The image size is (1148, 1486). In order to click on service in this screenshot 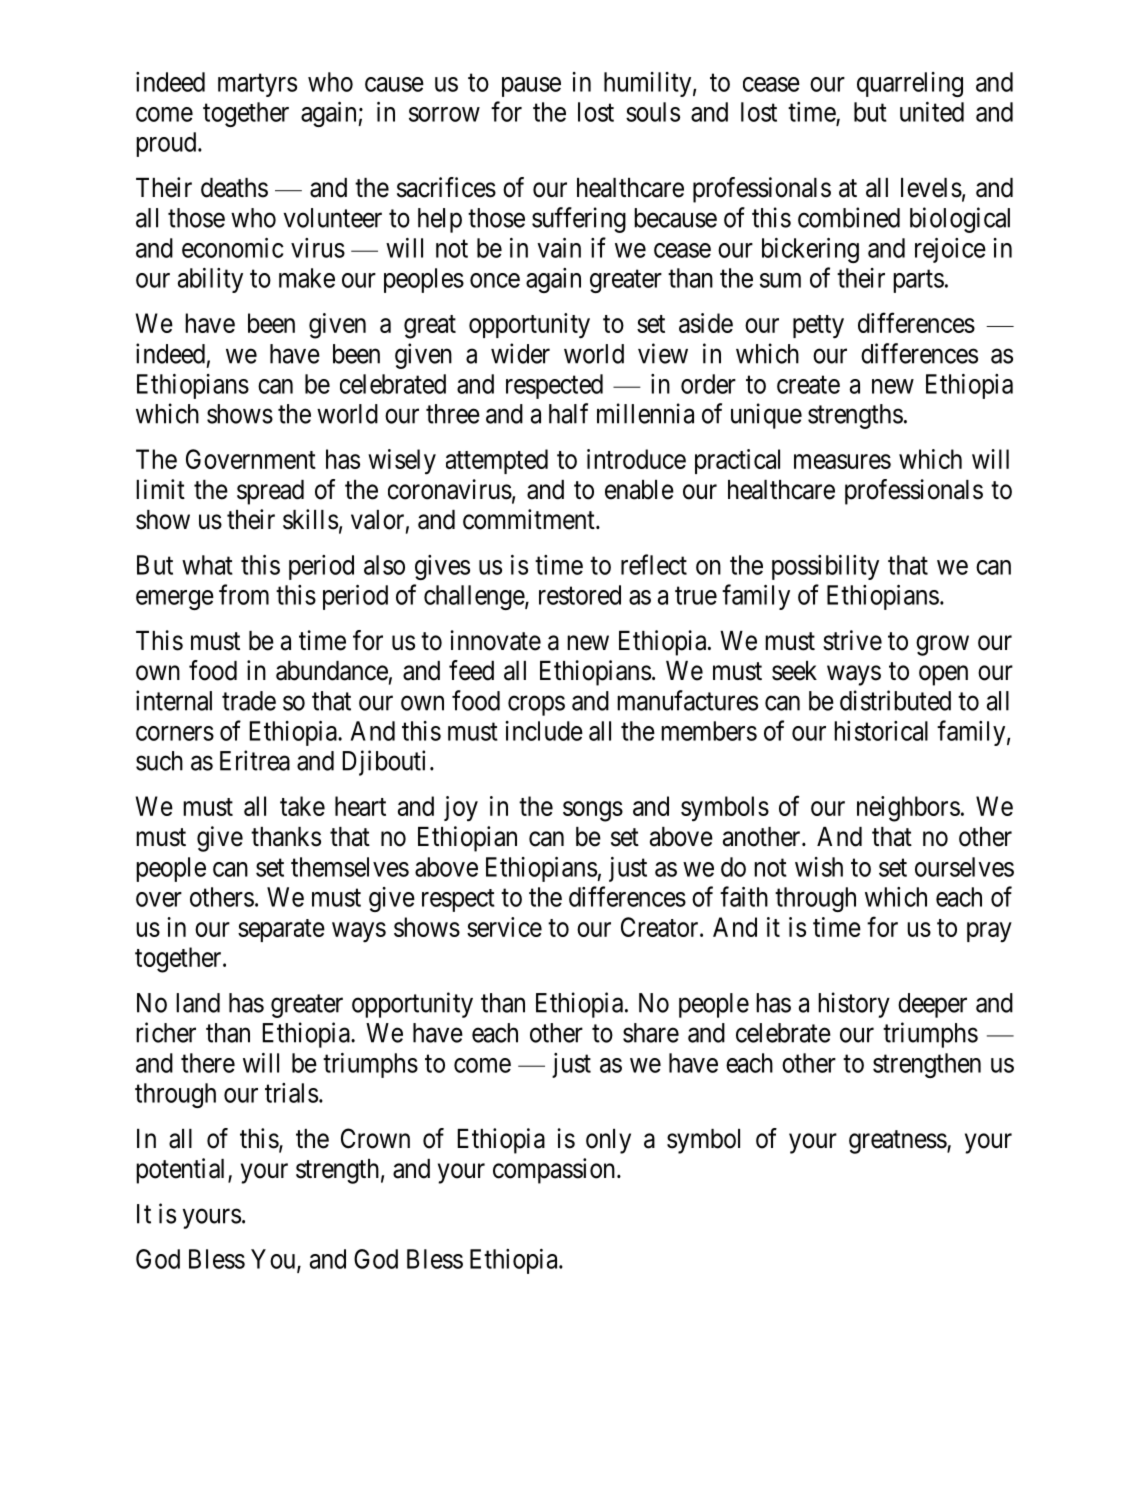, I will do `click(504, 927)`.
